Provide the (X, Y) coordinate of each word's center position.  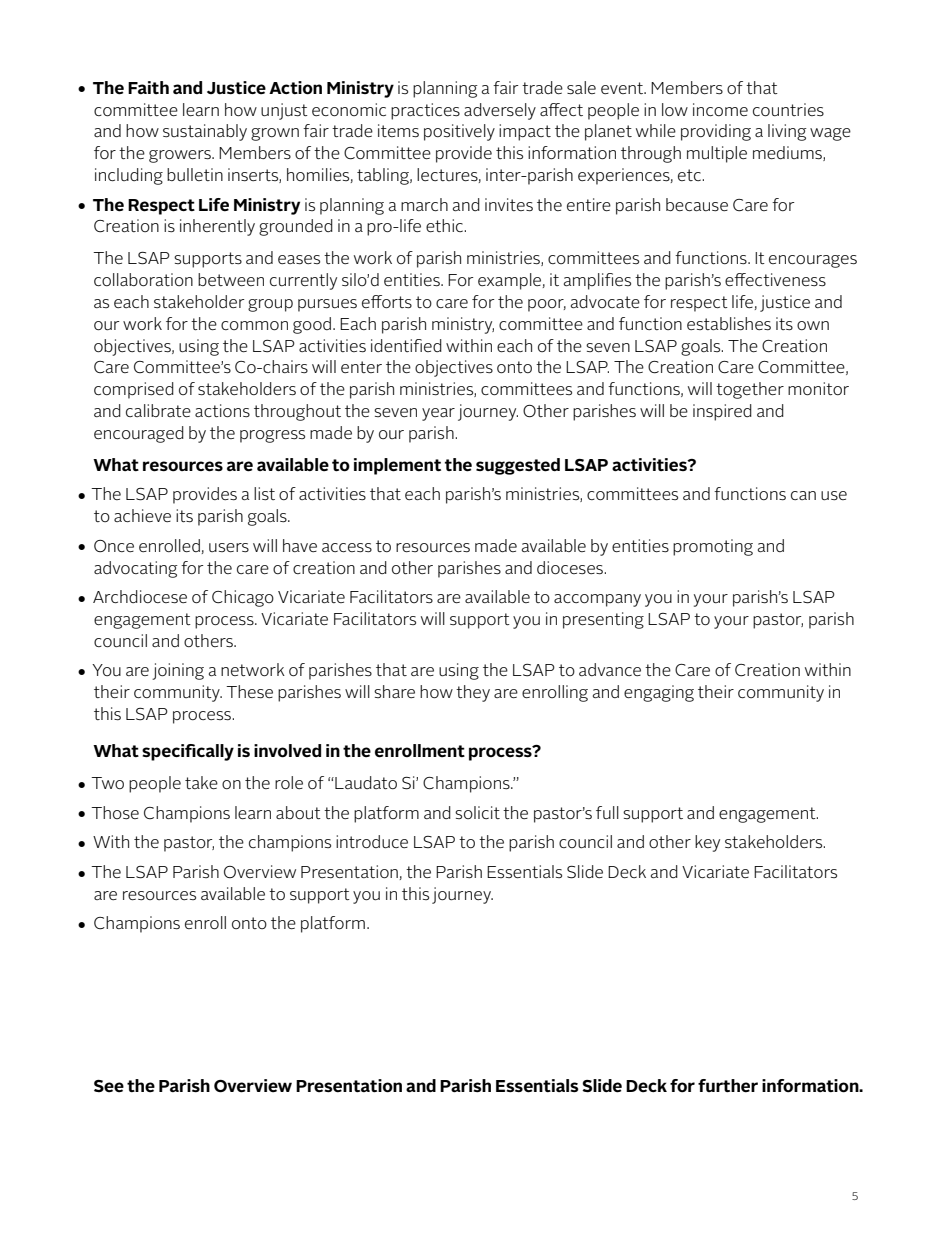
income (720, 109)
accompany (597, 600)
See (109, 1086)
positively (459, 132)
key (707, 843)
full (607, 812)
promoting (713, 547)
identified (406, 345)
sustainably (205, 132)
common (254, 326)
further (728, 1086)
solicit (477, 812)
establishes (729, 323)
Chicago (243, 598)
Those (115, 813)
